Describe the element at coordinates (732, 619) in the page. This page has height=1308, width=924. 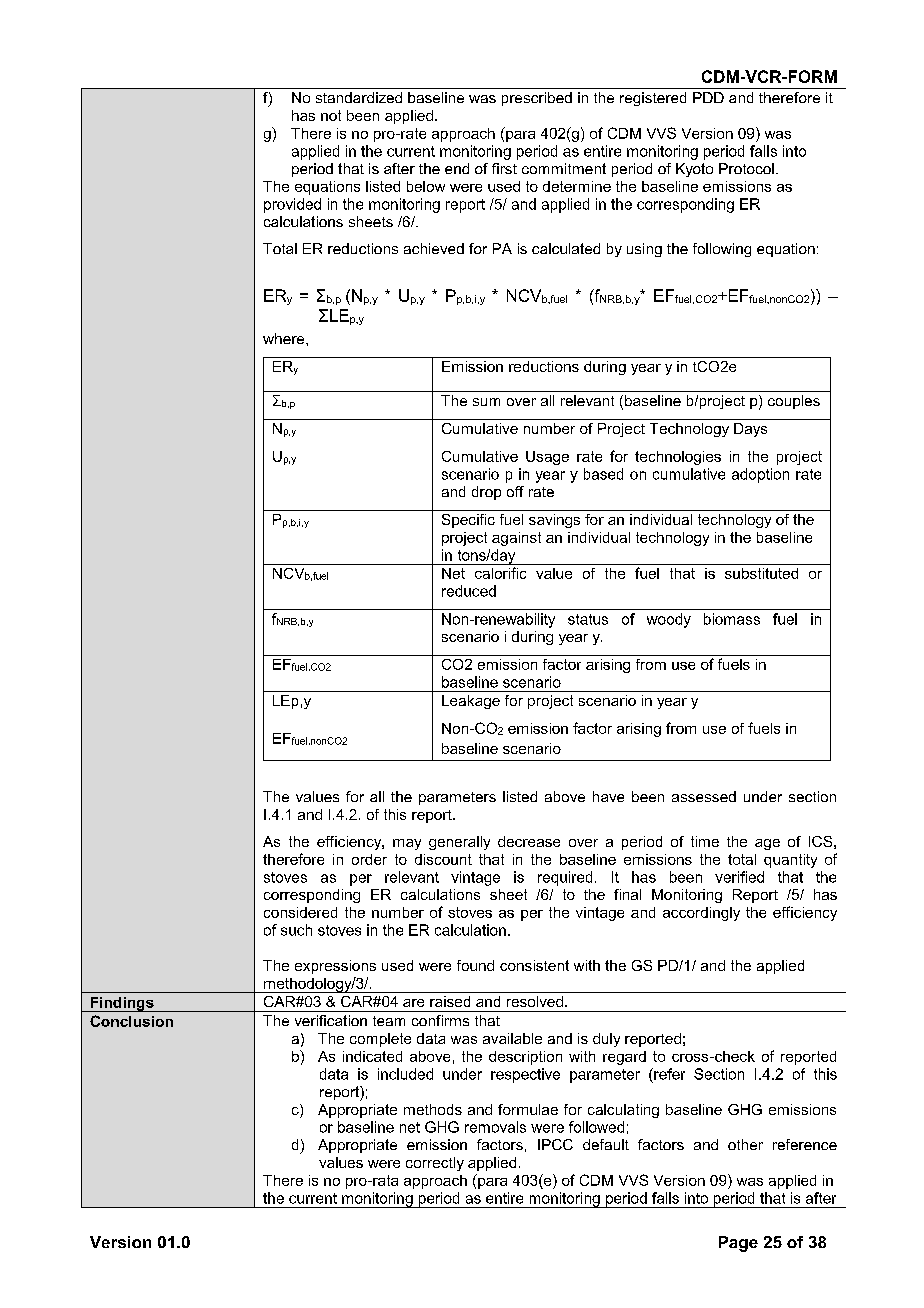
I see `biomass` at that location.
